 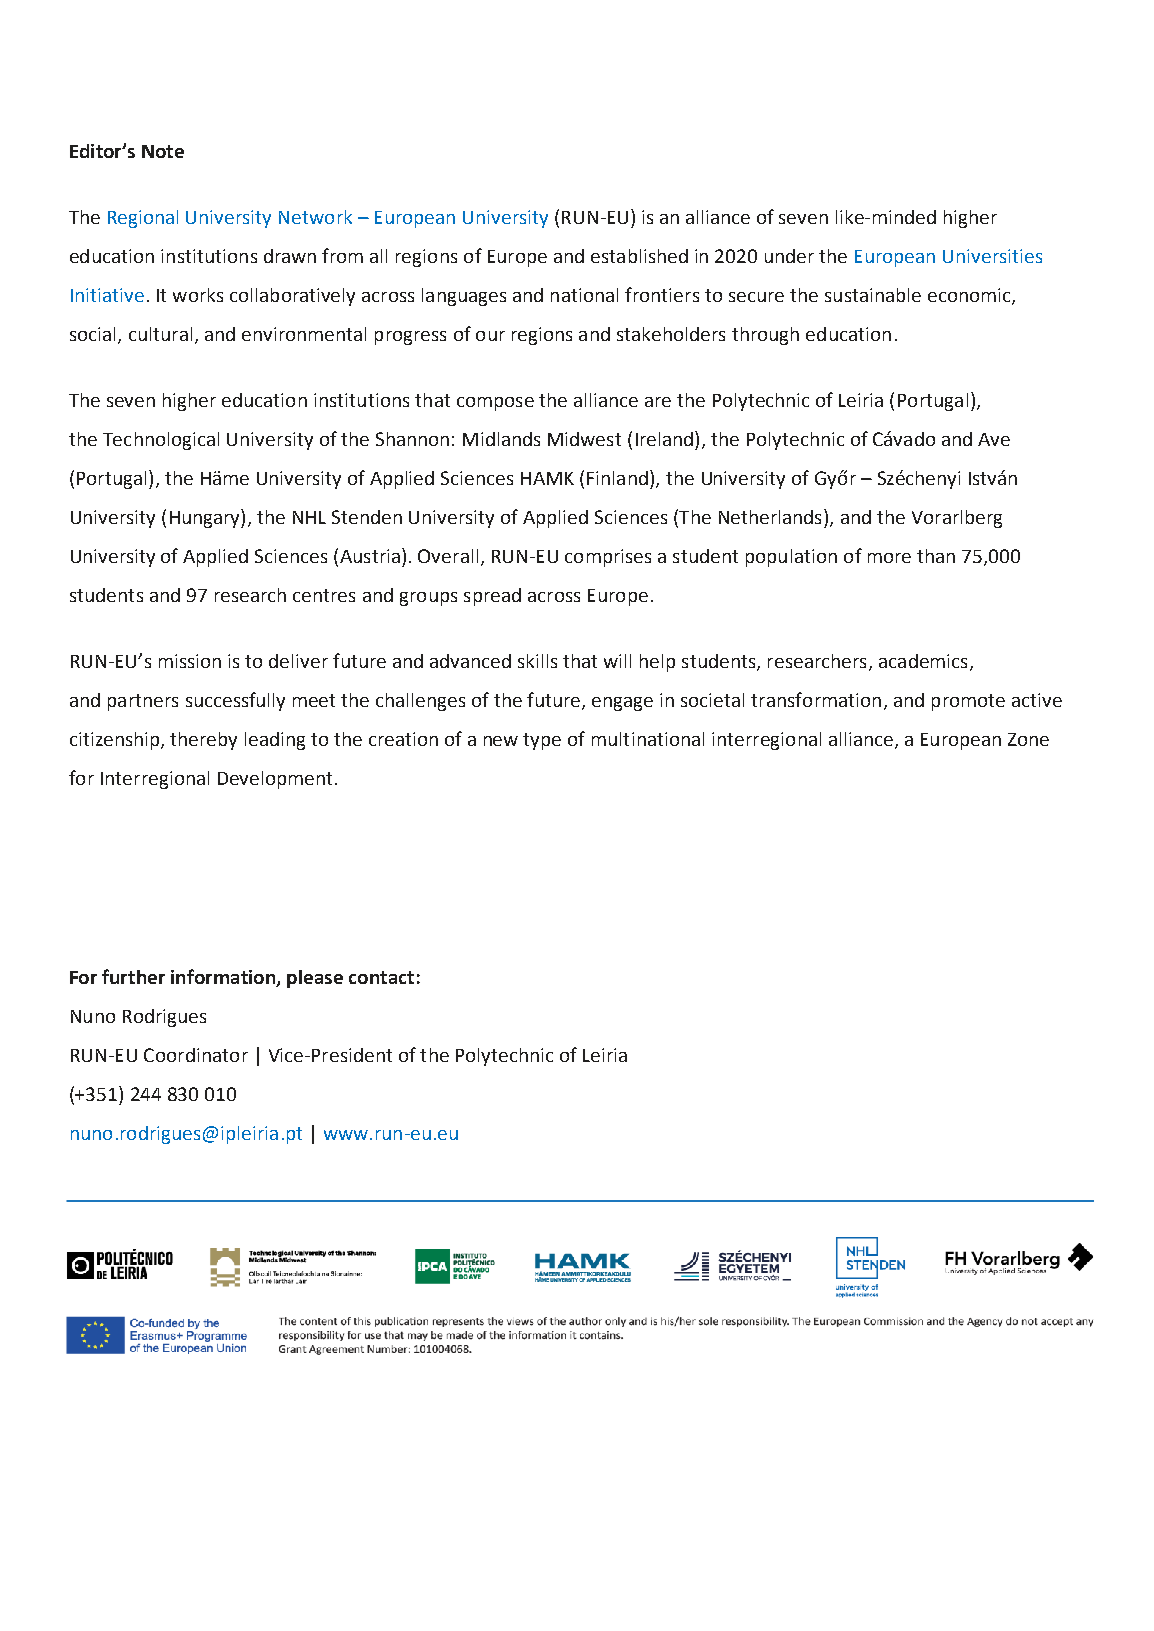 What do you see at coordinates (992, 256) in the screenshot?
I see `Universities` at bounding box center [992, 256].
